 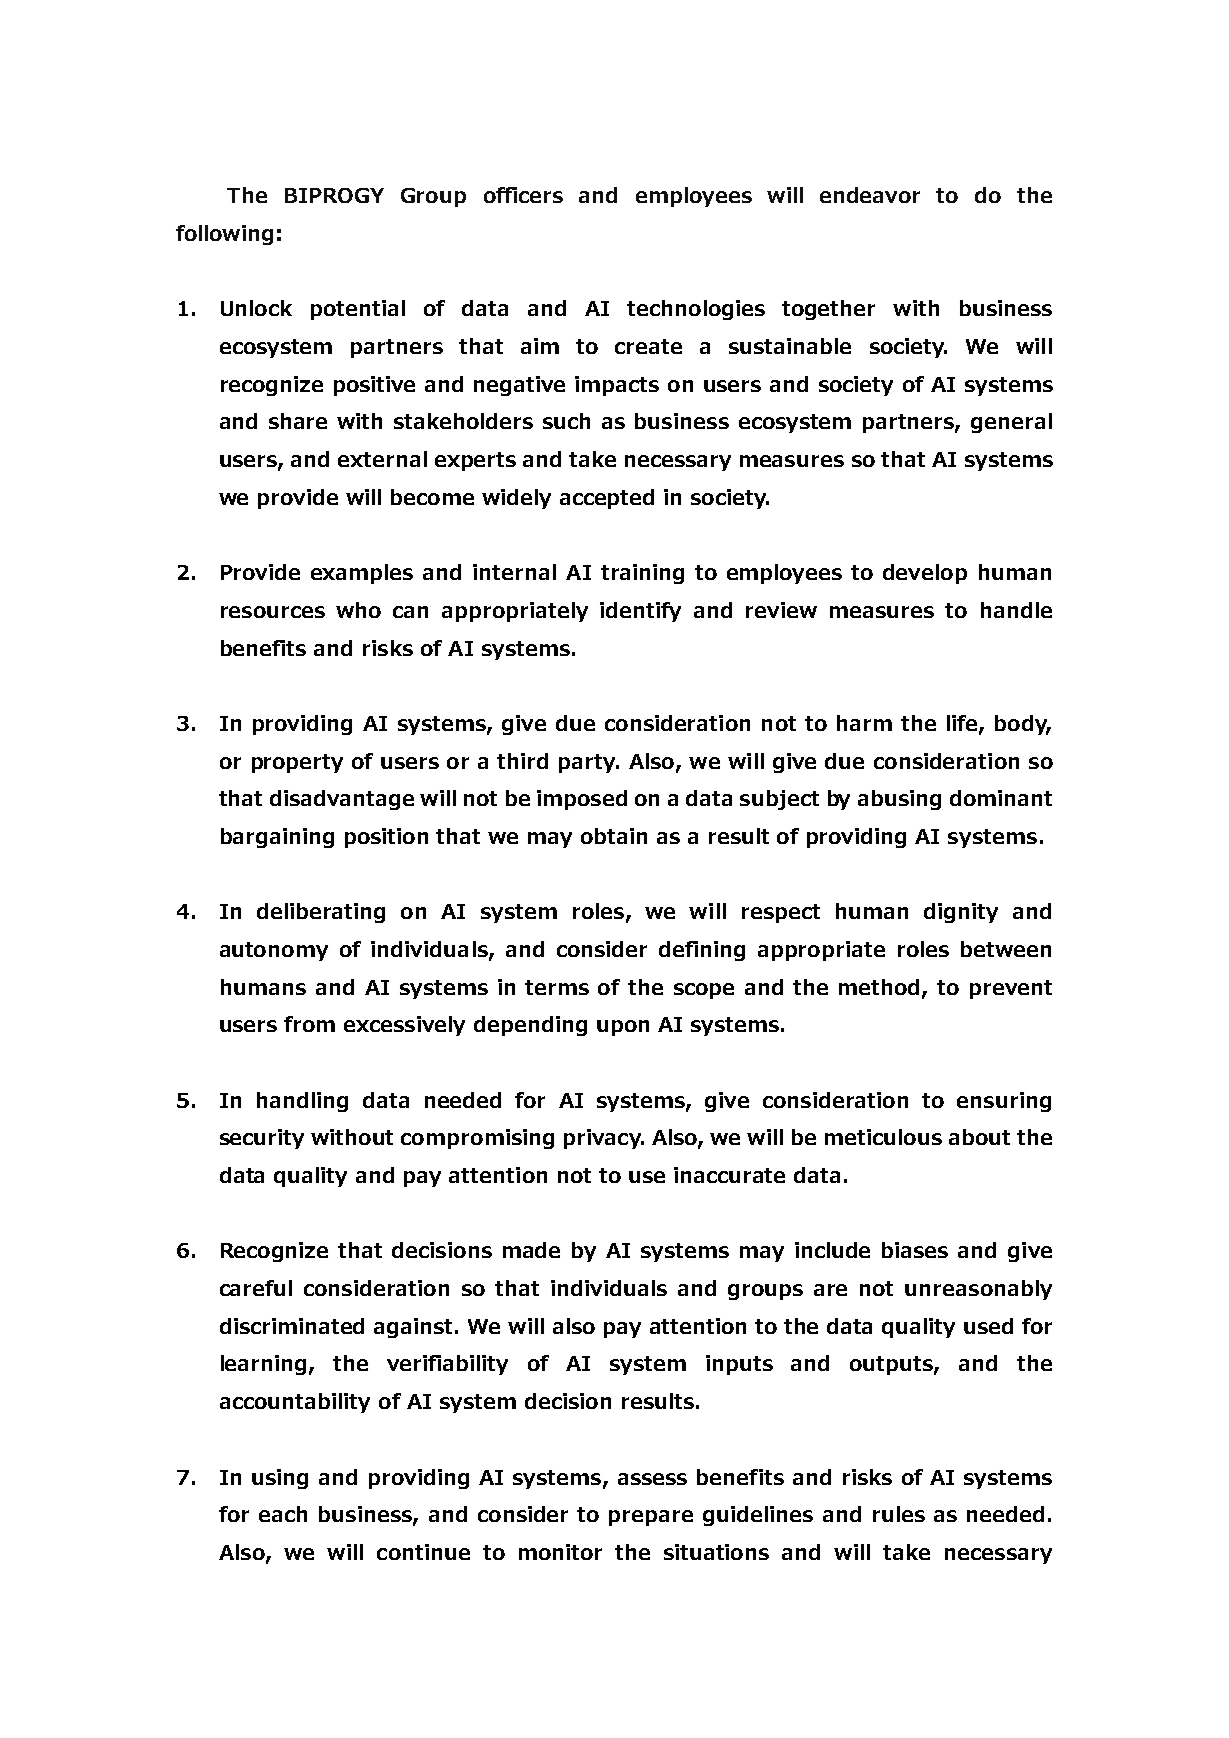 I want to click on obtain, so click(x=614, y=836).
